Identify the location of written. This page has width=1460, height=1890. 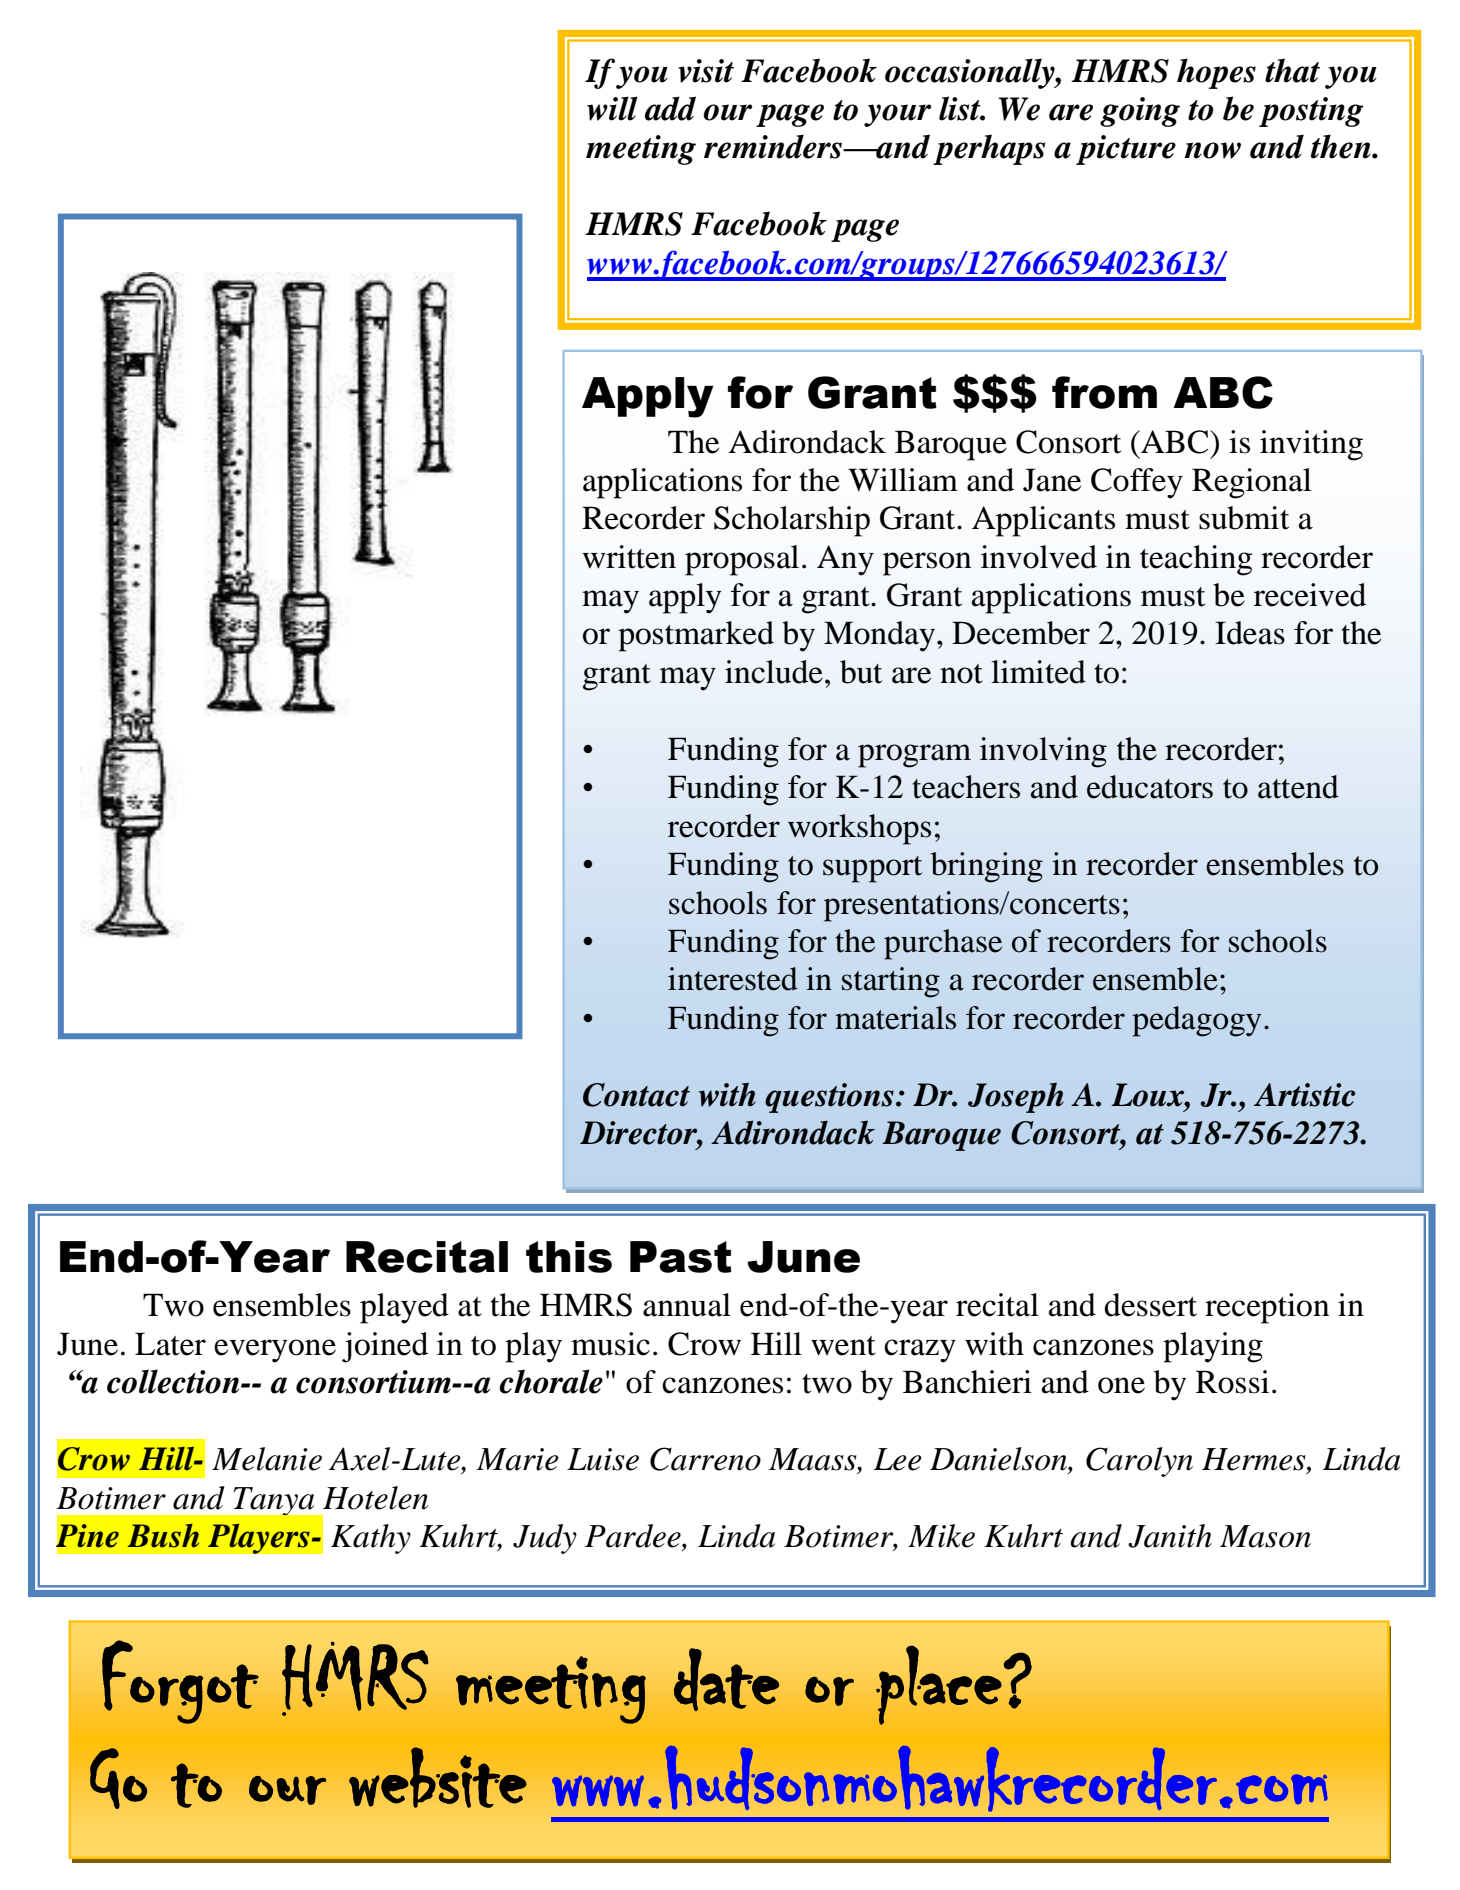
(629, 557).
